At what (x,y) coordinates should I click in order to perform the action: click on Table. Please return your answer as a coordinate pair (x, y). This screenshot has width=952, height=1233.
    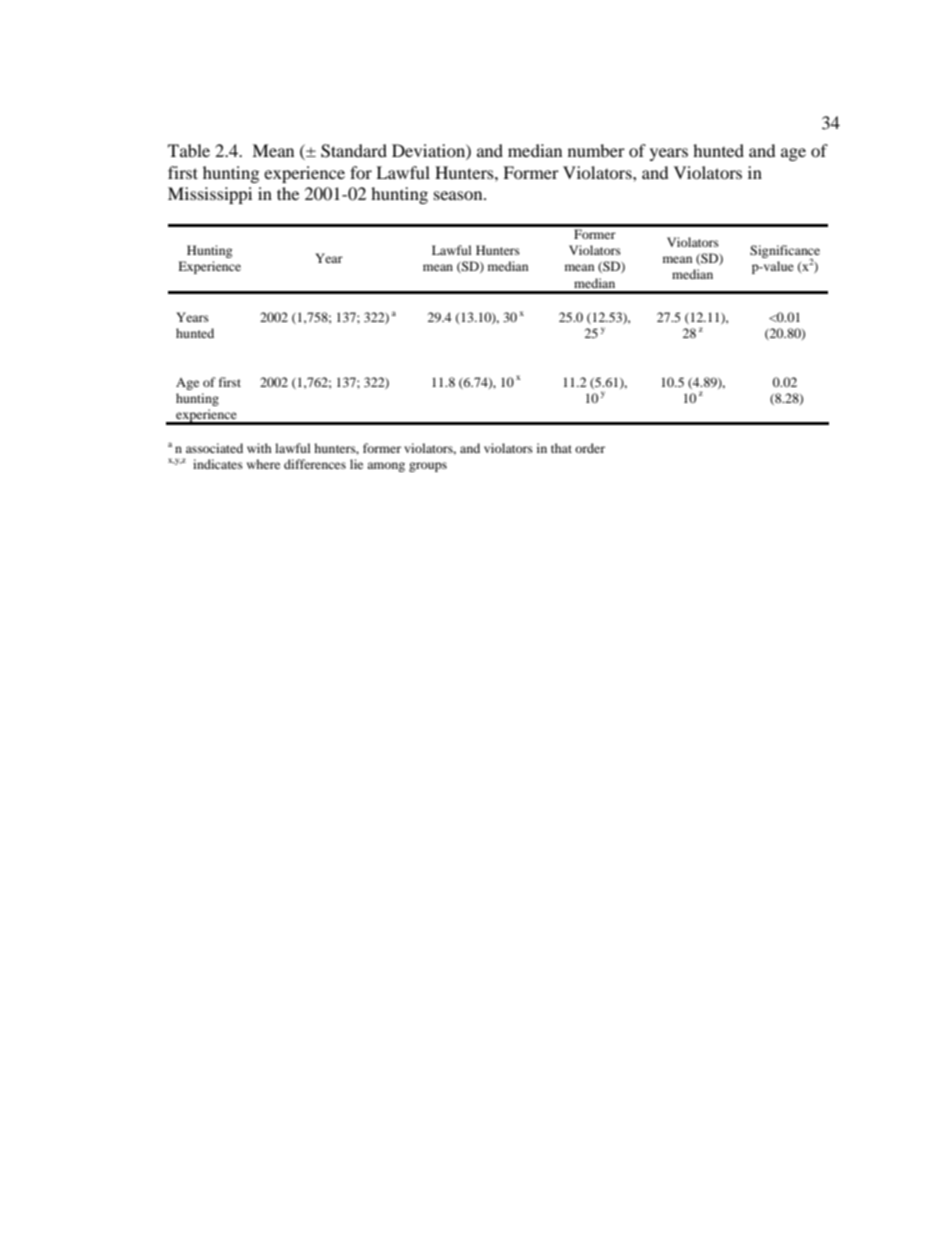
    Looking at the image, I should click on (189, 150).
